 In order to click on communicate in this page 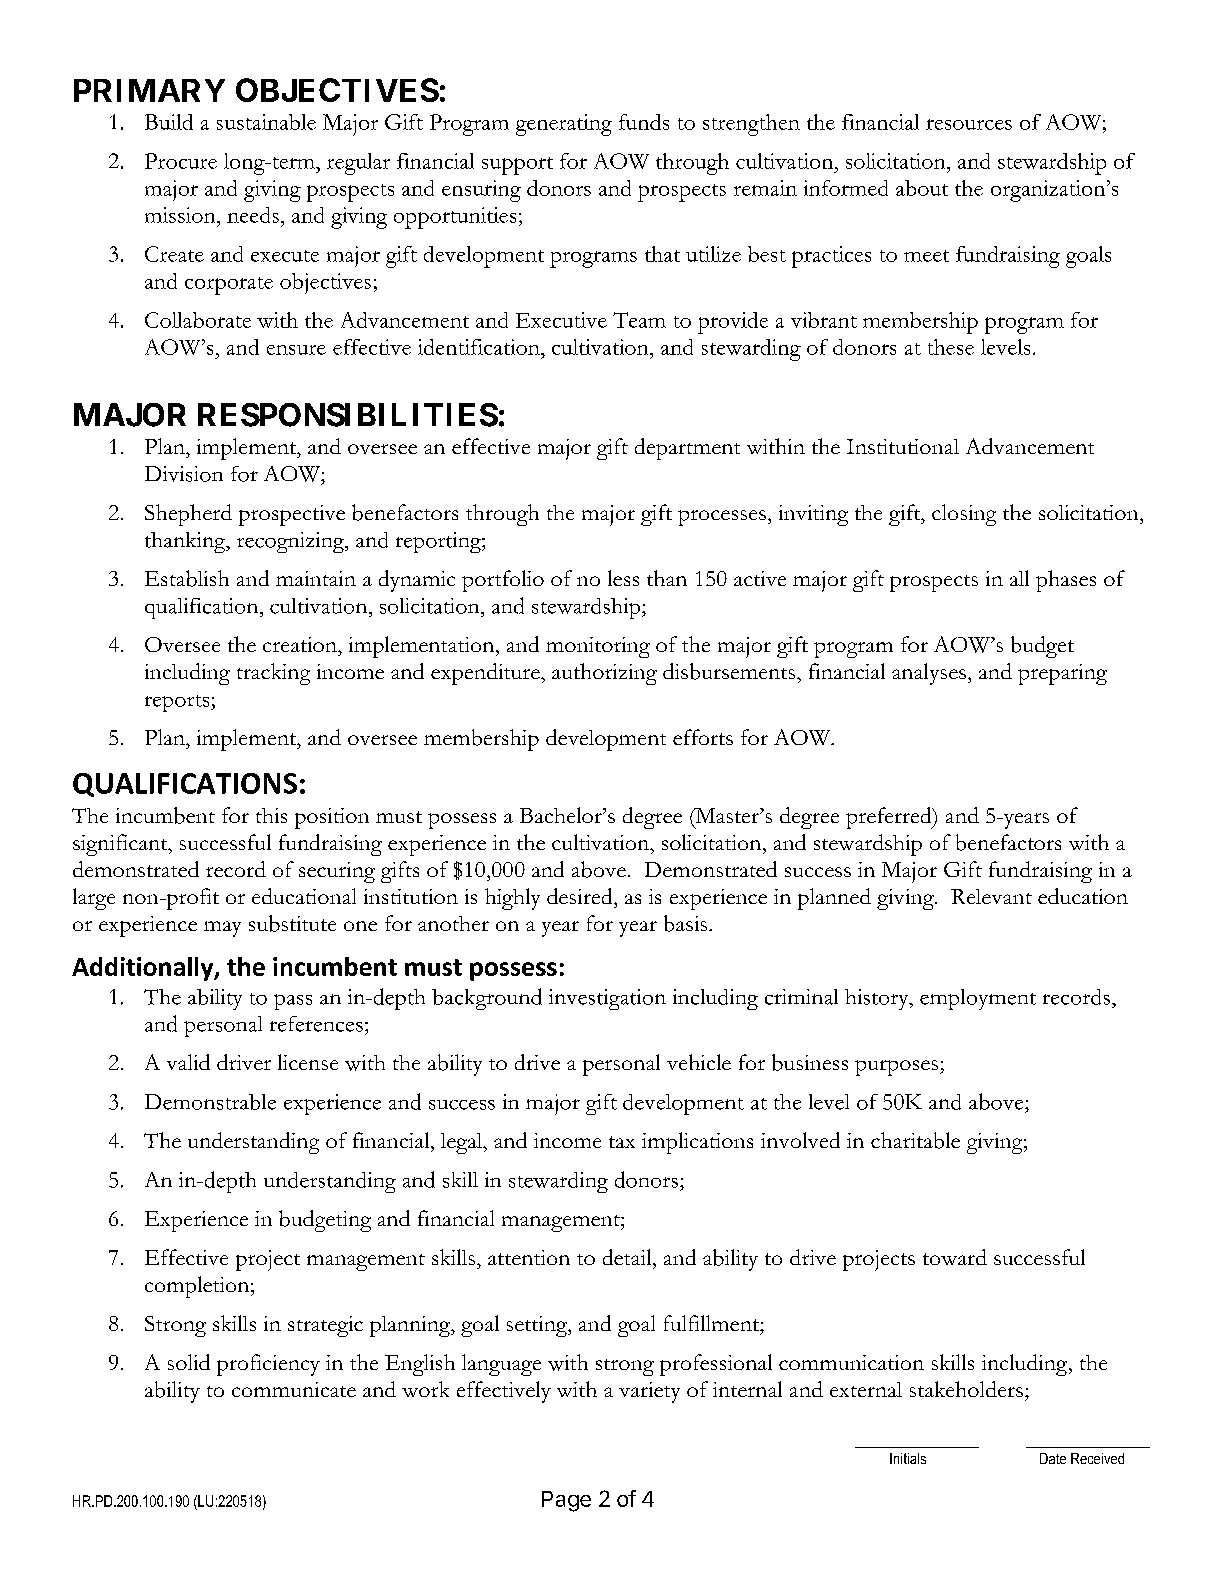, I will do `click(294, 1389)`.
